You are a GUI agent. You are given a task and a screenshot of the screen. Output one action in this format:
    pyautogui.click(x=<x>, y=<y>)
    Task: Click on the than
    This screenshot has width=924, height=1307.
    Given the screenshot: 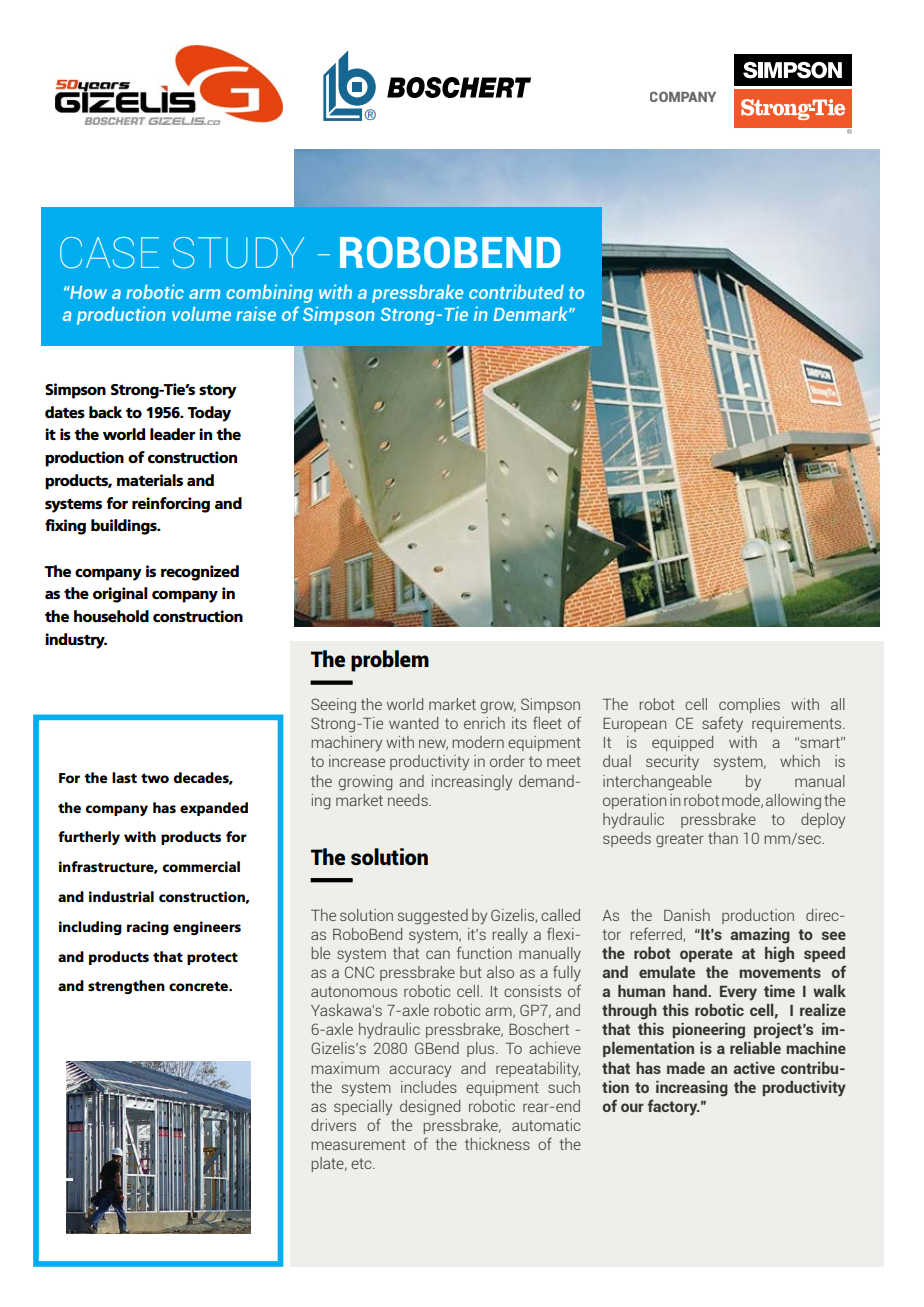 What is the action you would take?
    pyautogui.click(x=723, y=838)
